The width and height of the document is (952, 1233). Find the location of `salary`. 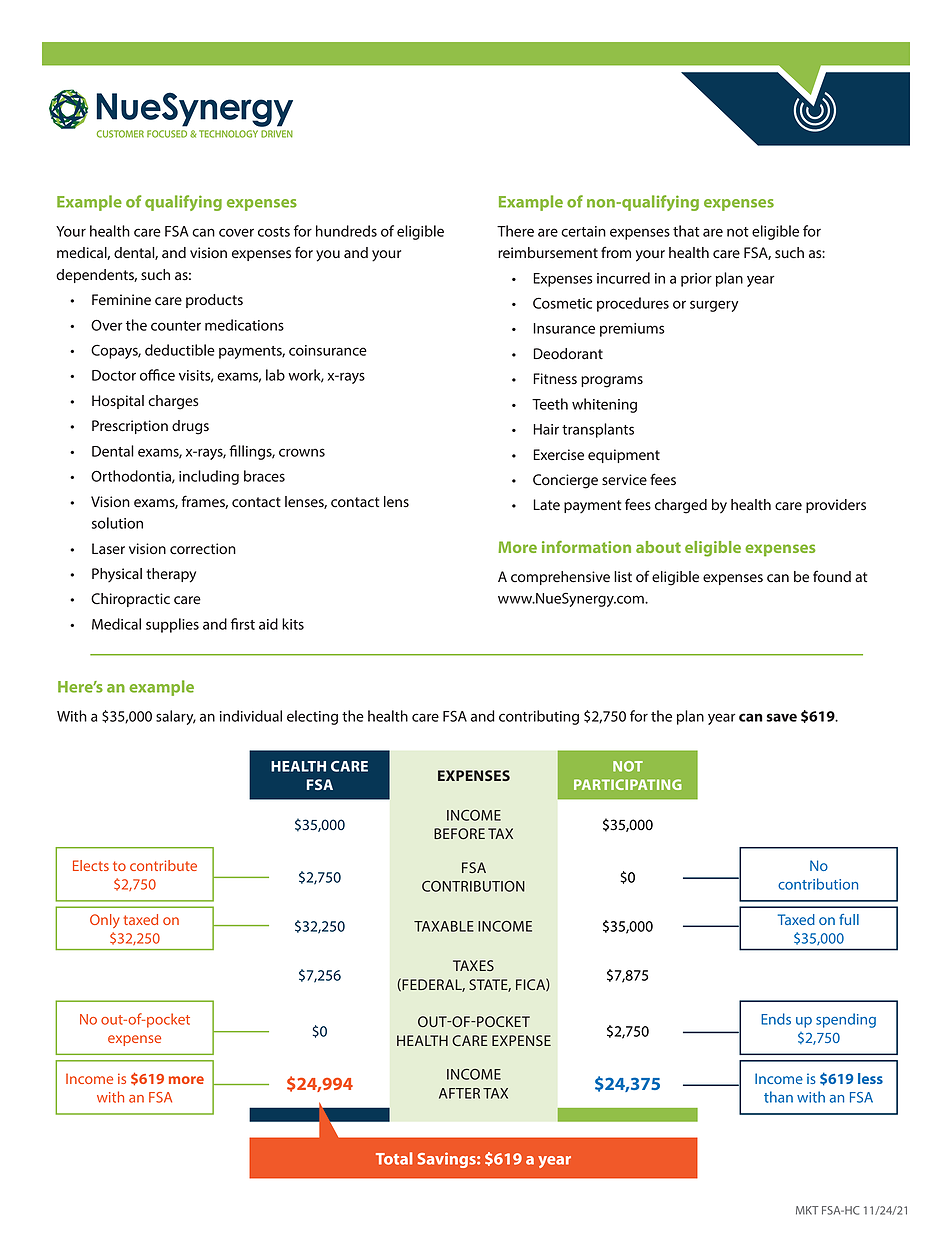

salary is located at coordinates (176, 717).
